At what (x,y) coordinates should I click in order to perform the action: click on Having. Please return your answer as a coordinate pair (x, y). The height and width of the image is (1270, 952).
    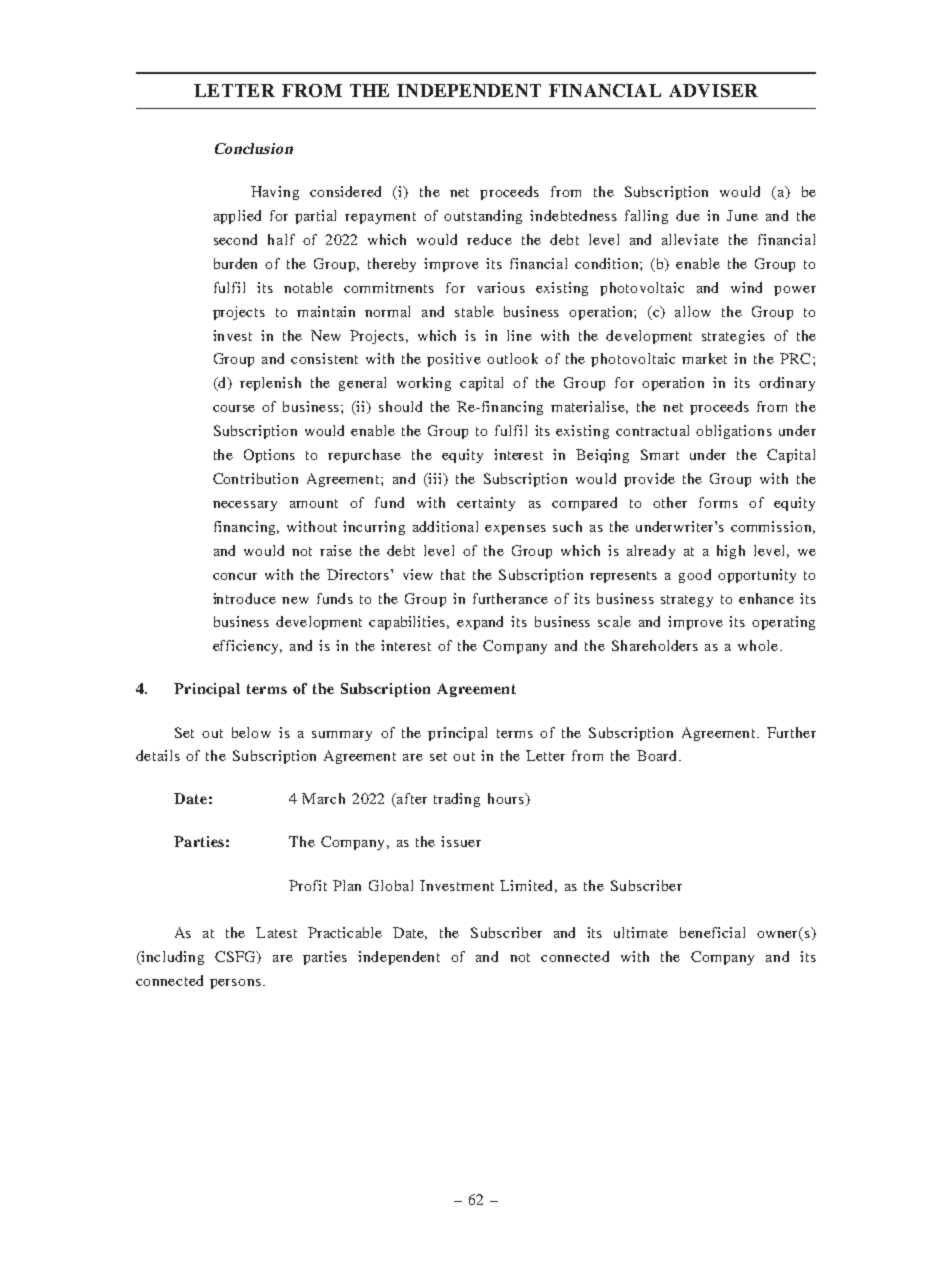
    Looking at the image, I should click on (275, 193).
